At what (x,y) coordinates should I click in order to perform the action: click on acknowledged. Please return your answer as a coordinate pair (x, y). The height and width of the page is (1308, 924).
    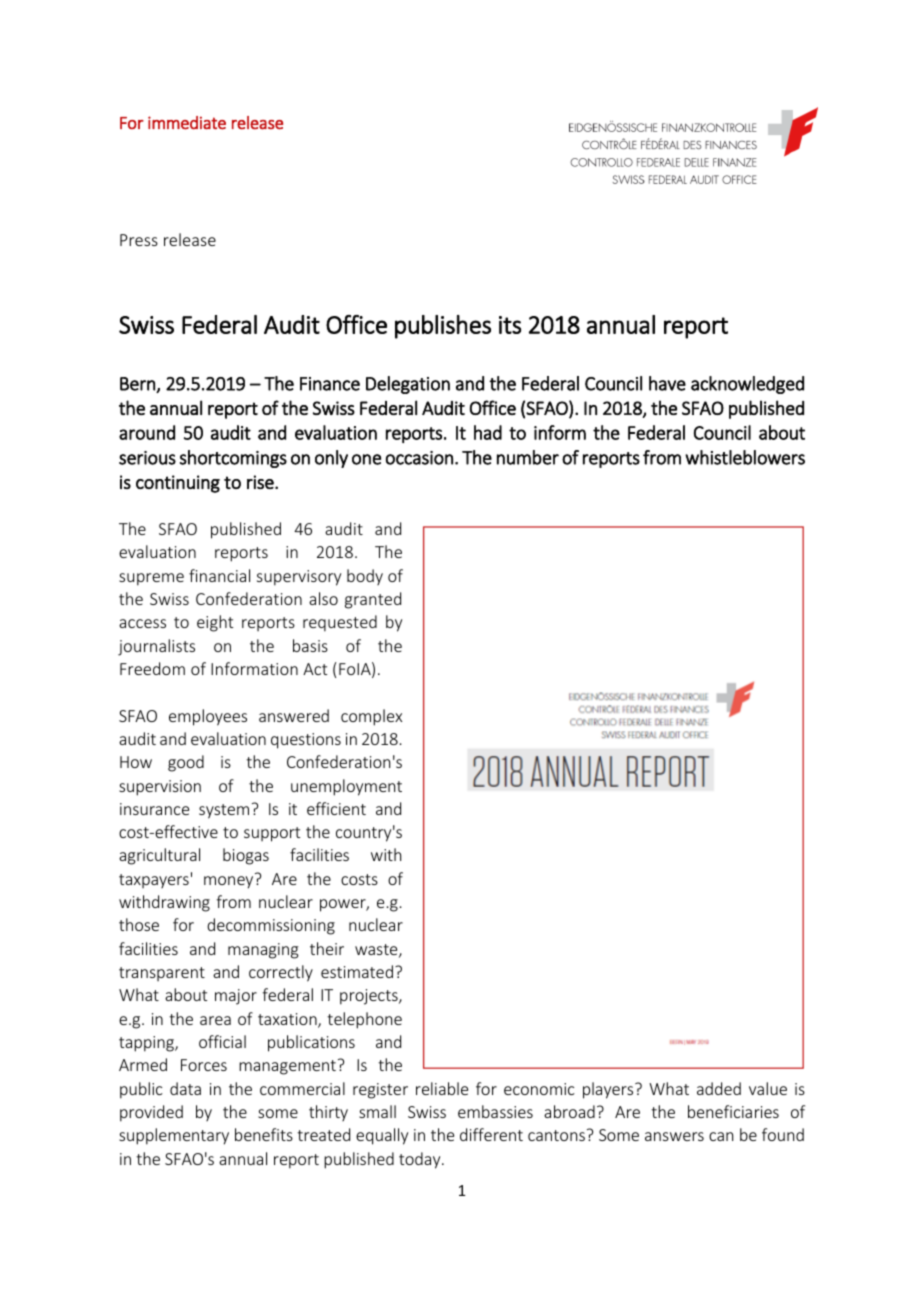
    Looking at the image, I should click on (747, 385).
